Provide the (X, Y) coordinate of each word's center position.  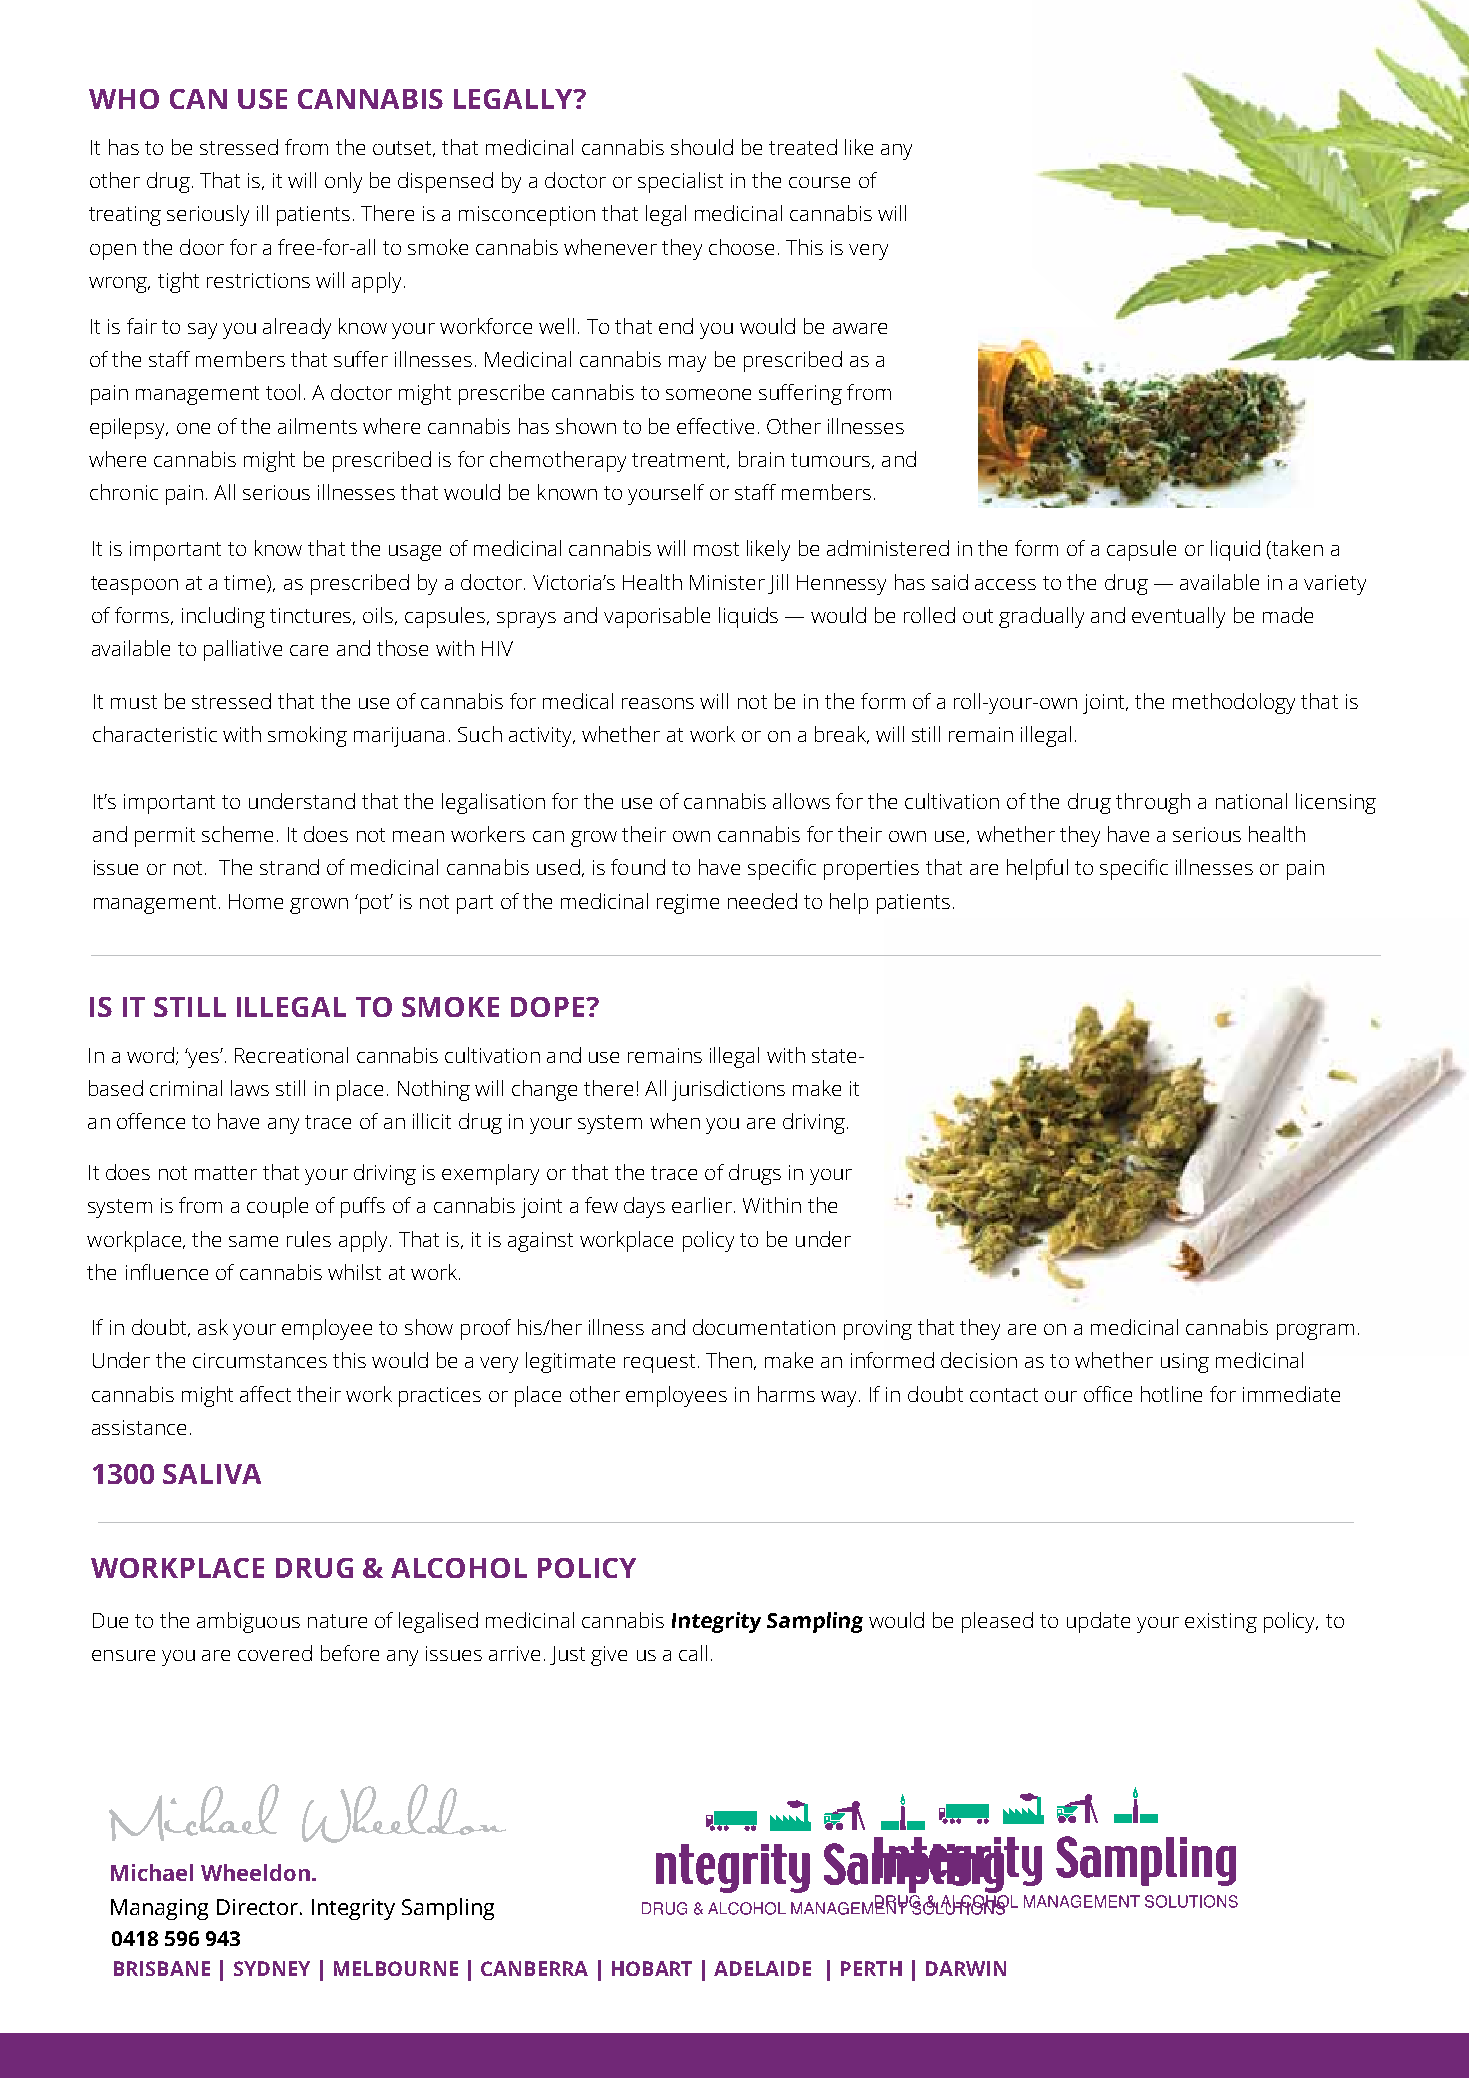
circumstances (260, 1360)
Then (729, 1360)
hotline (1171, 1394)
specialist (680, 182)
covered (275, 1653)
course (819, 182)
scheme (237, 834)
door (202, 247)
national (1251, 801)
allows (801, 801)
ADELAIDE (762, 1968)
